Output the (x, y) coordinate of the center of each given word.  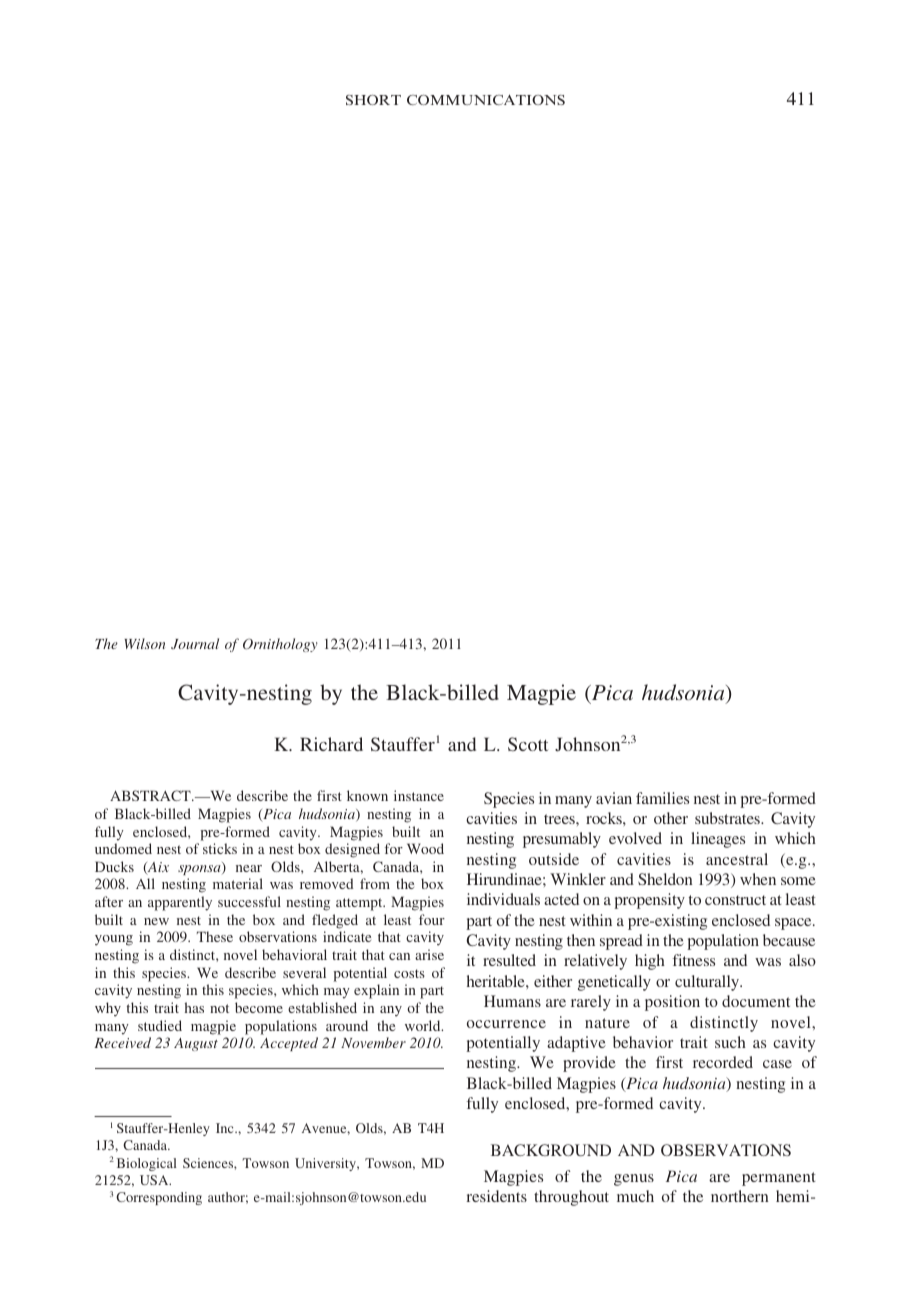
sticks (220, 848)
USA (155, 1180)
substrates (728, 818)
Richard (331, 744)
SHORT (373, 100)
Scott (528, 744)
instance (419, 795)
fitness (693, 960)
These (215, 936)
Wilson (144, 643)
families (662, 798)
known (367, 795)
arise (429, 954)
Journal (195, 643)
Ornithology (280, 645)
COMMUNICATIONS (486, 100)
